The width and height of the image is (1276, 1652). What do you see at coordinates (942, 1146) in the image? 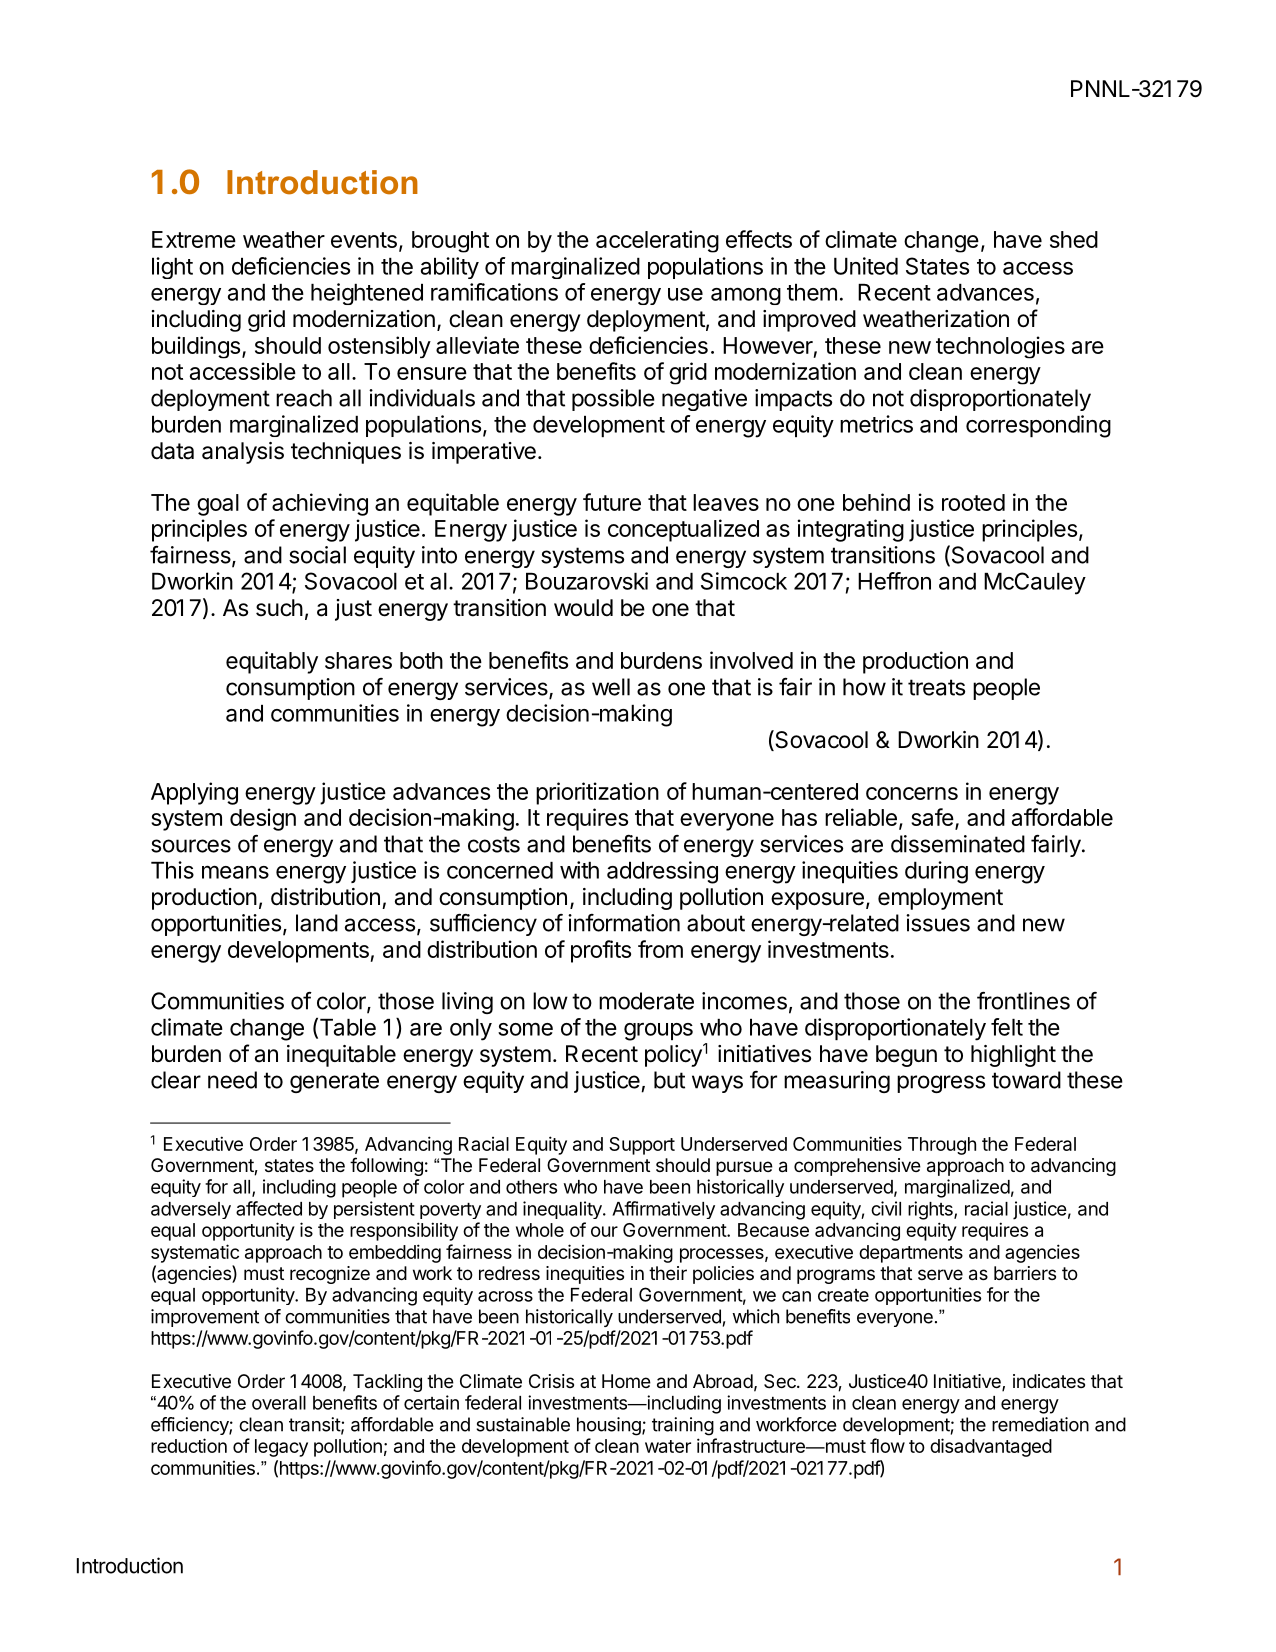
I see `Through` at bounding box center [942, 1146].
